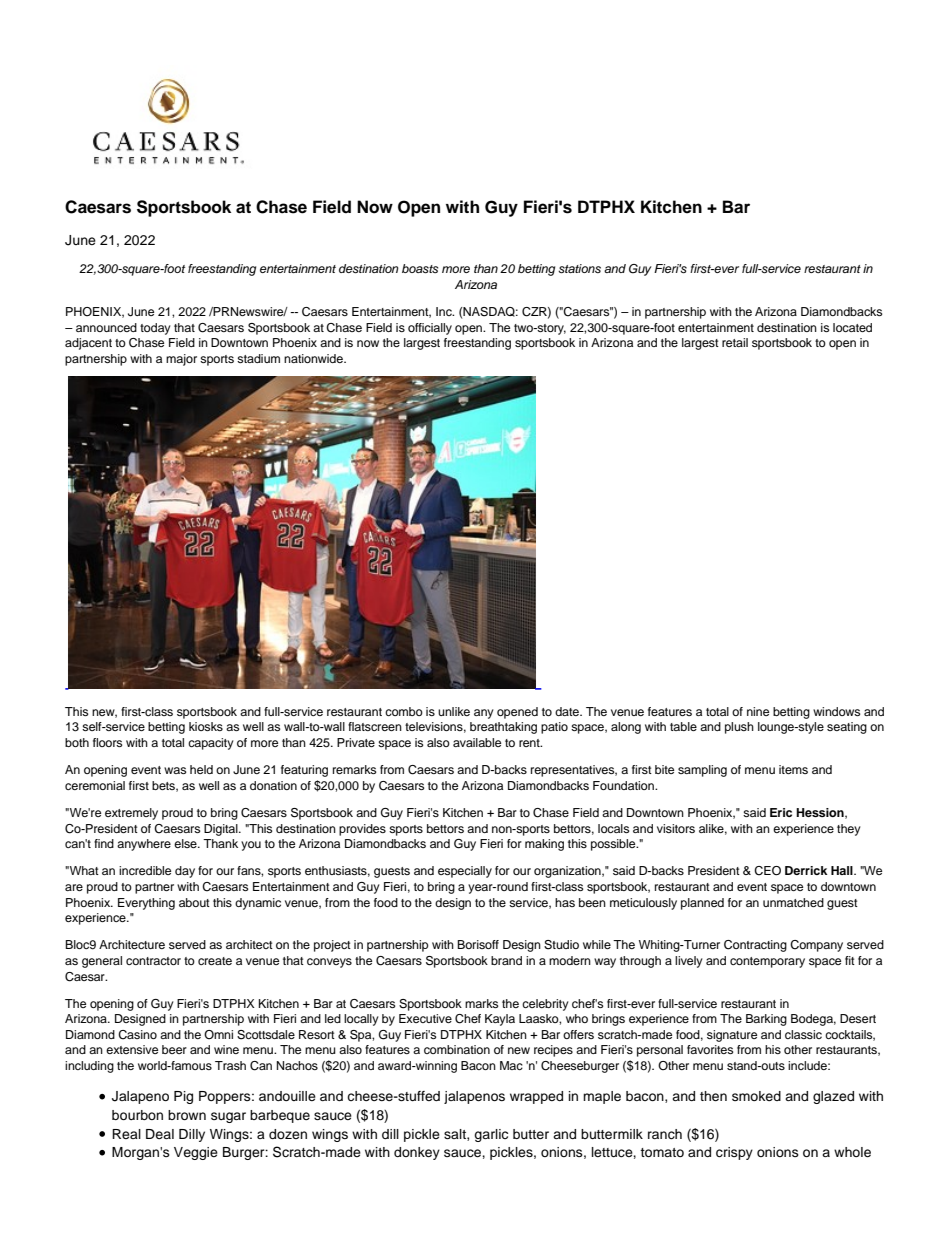 Image resolution: width=952 pixels, height=1233 pixels. Describe the element at coordinates (160, 1134) in the screenshot. I see `Deal` at that location.
